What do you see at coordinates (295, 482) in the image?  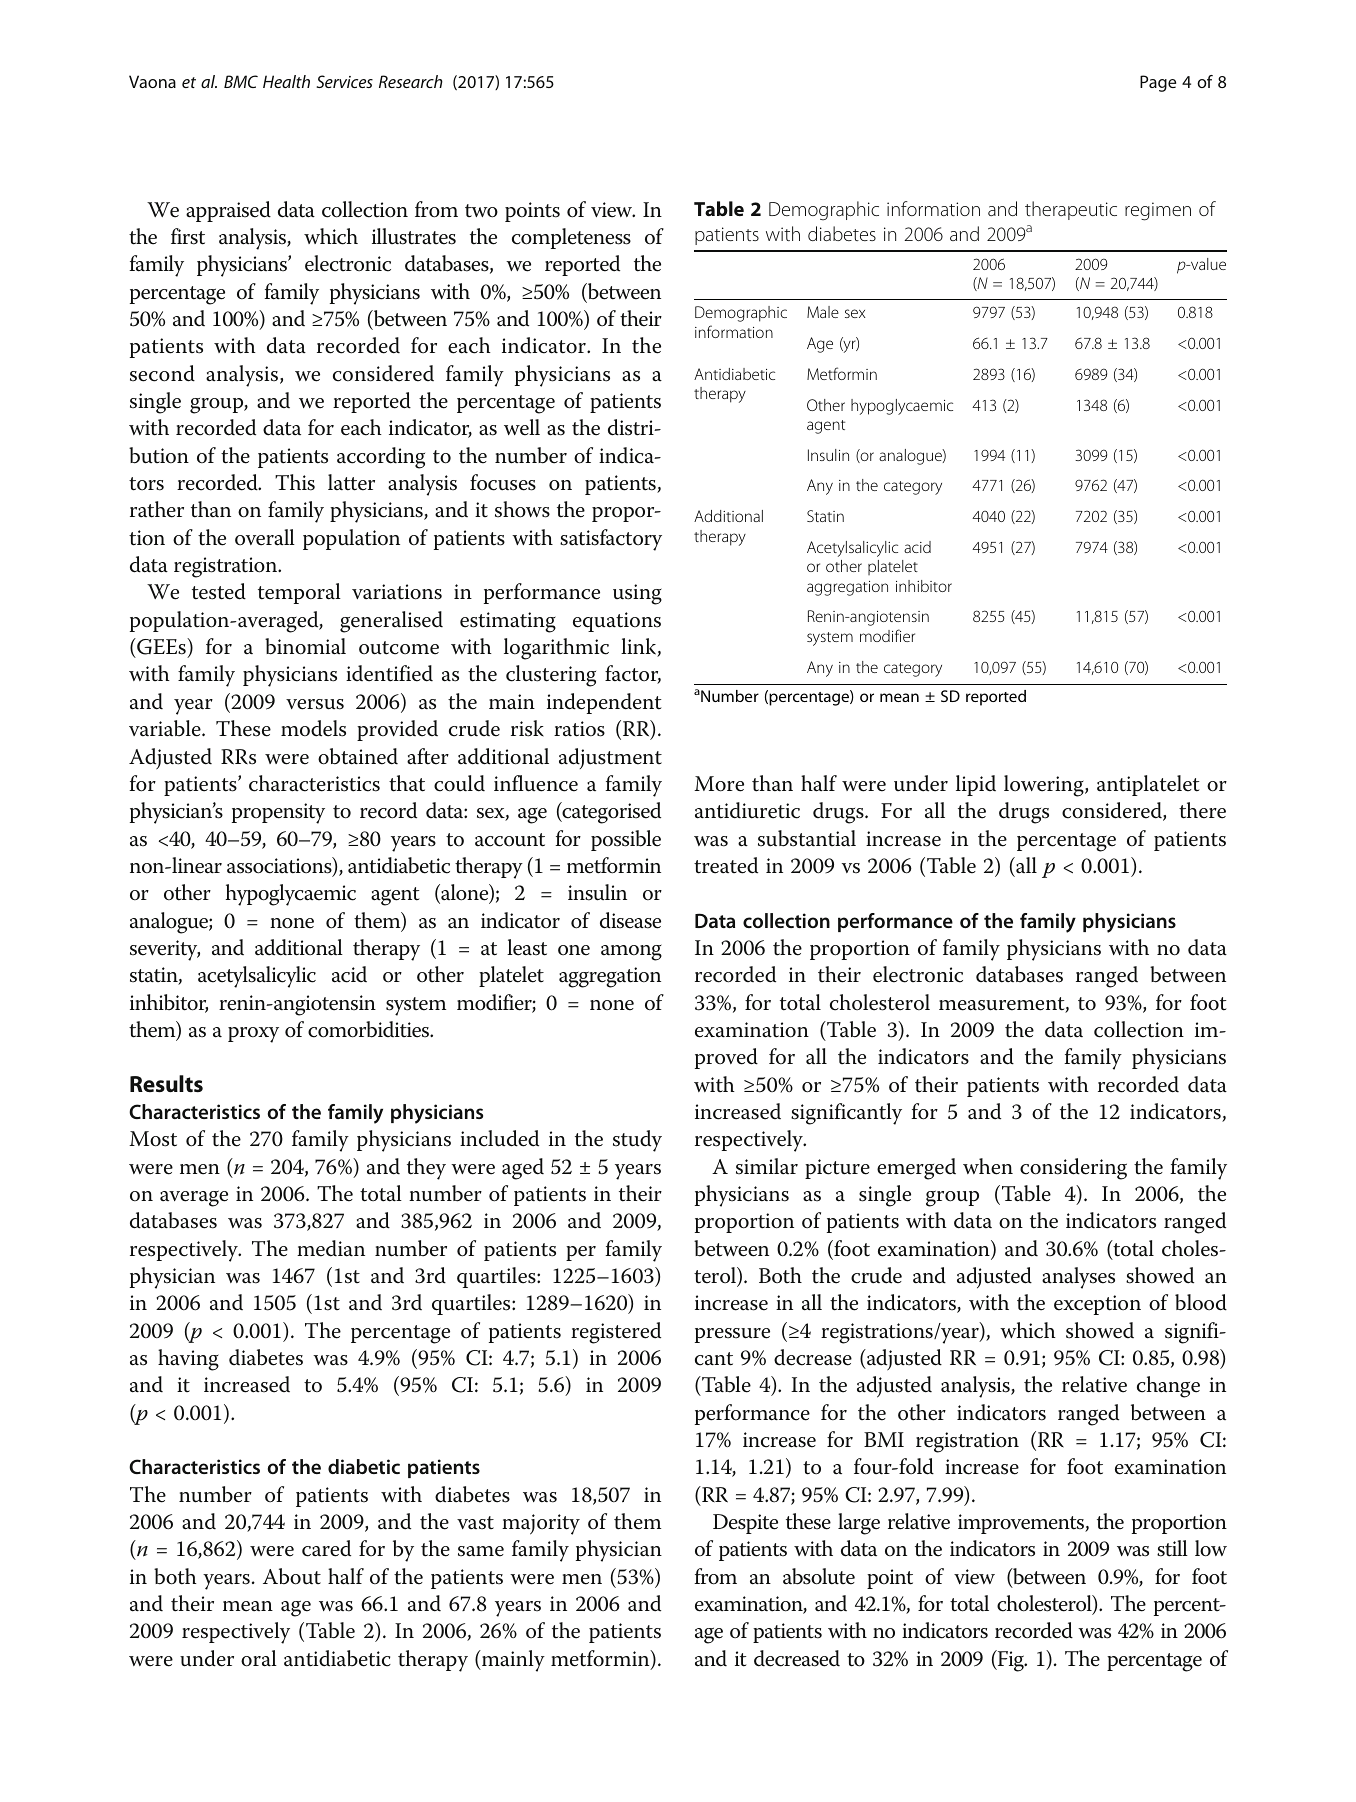 I see `This` at bounding box center [295, 482].
